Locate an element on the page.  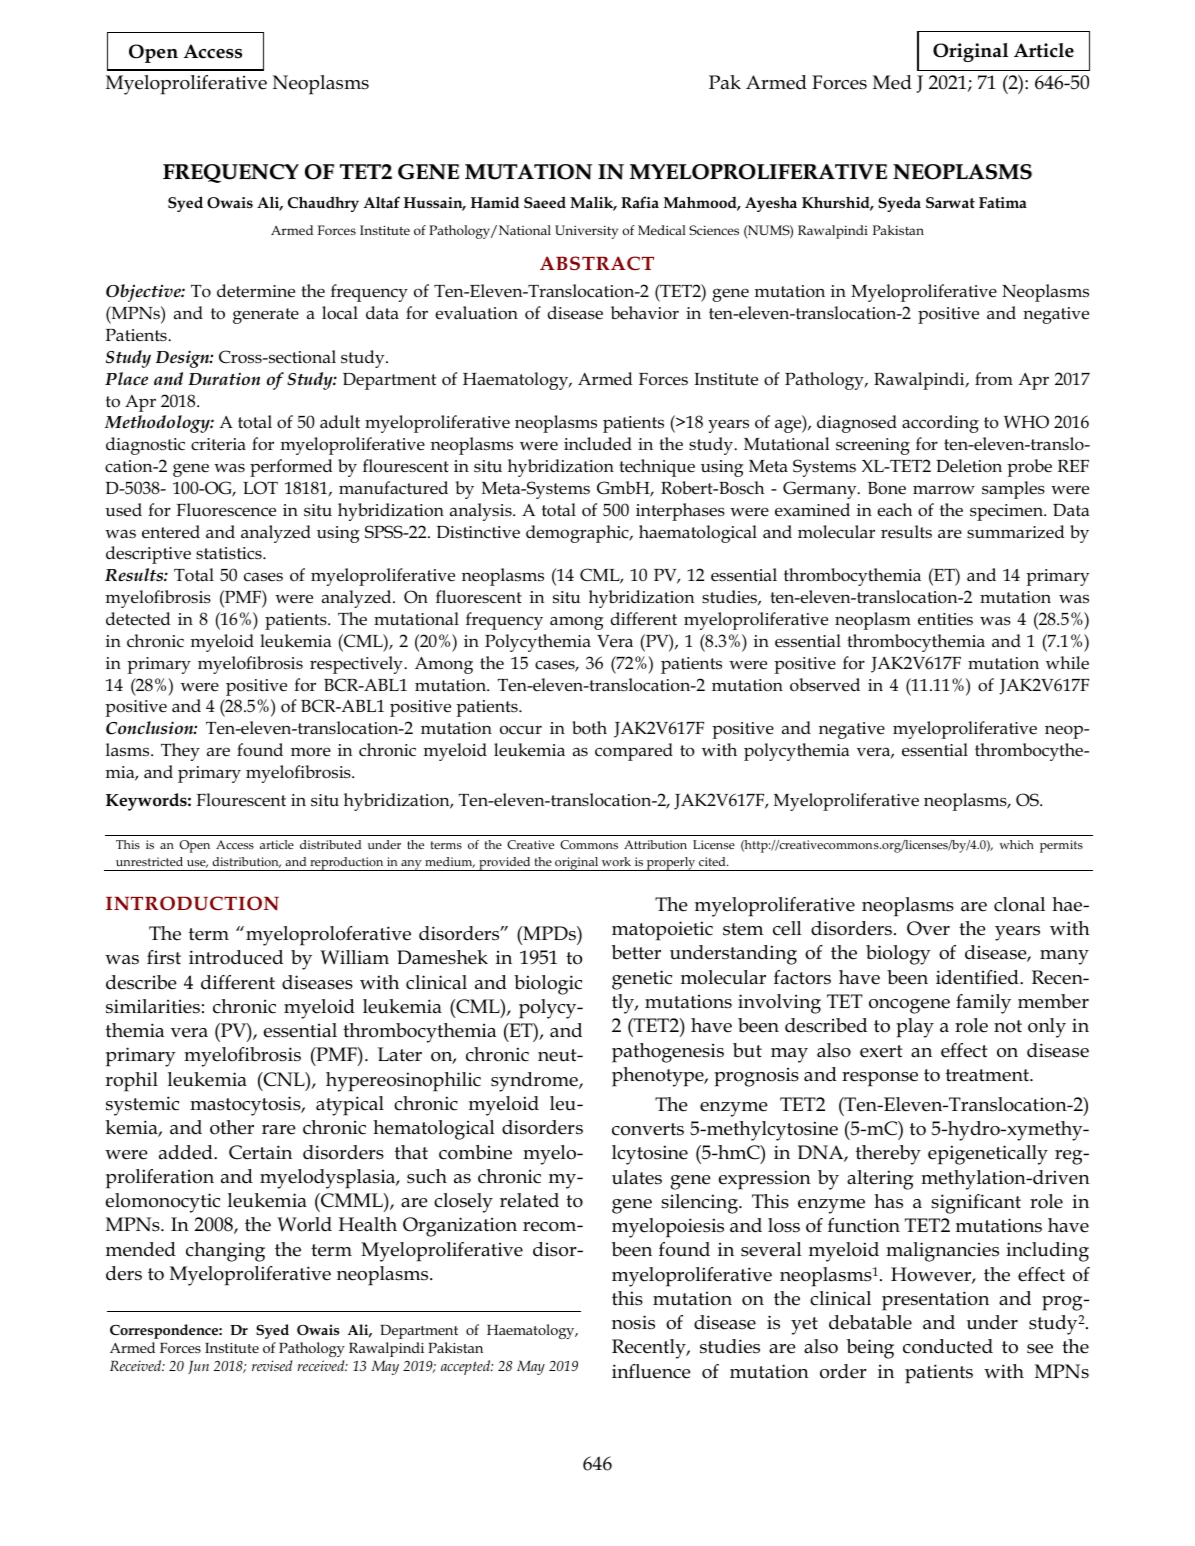
Fatima is located at coordinates (1003, 202).
